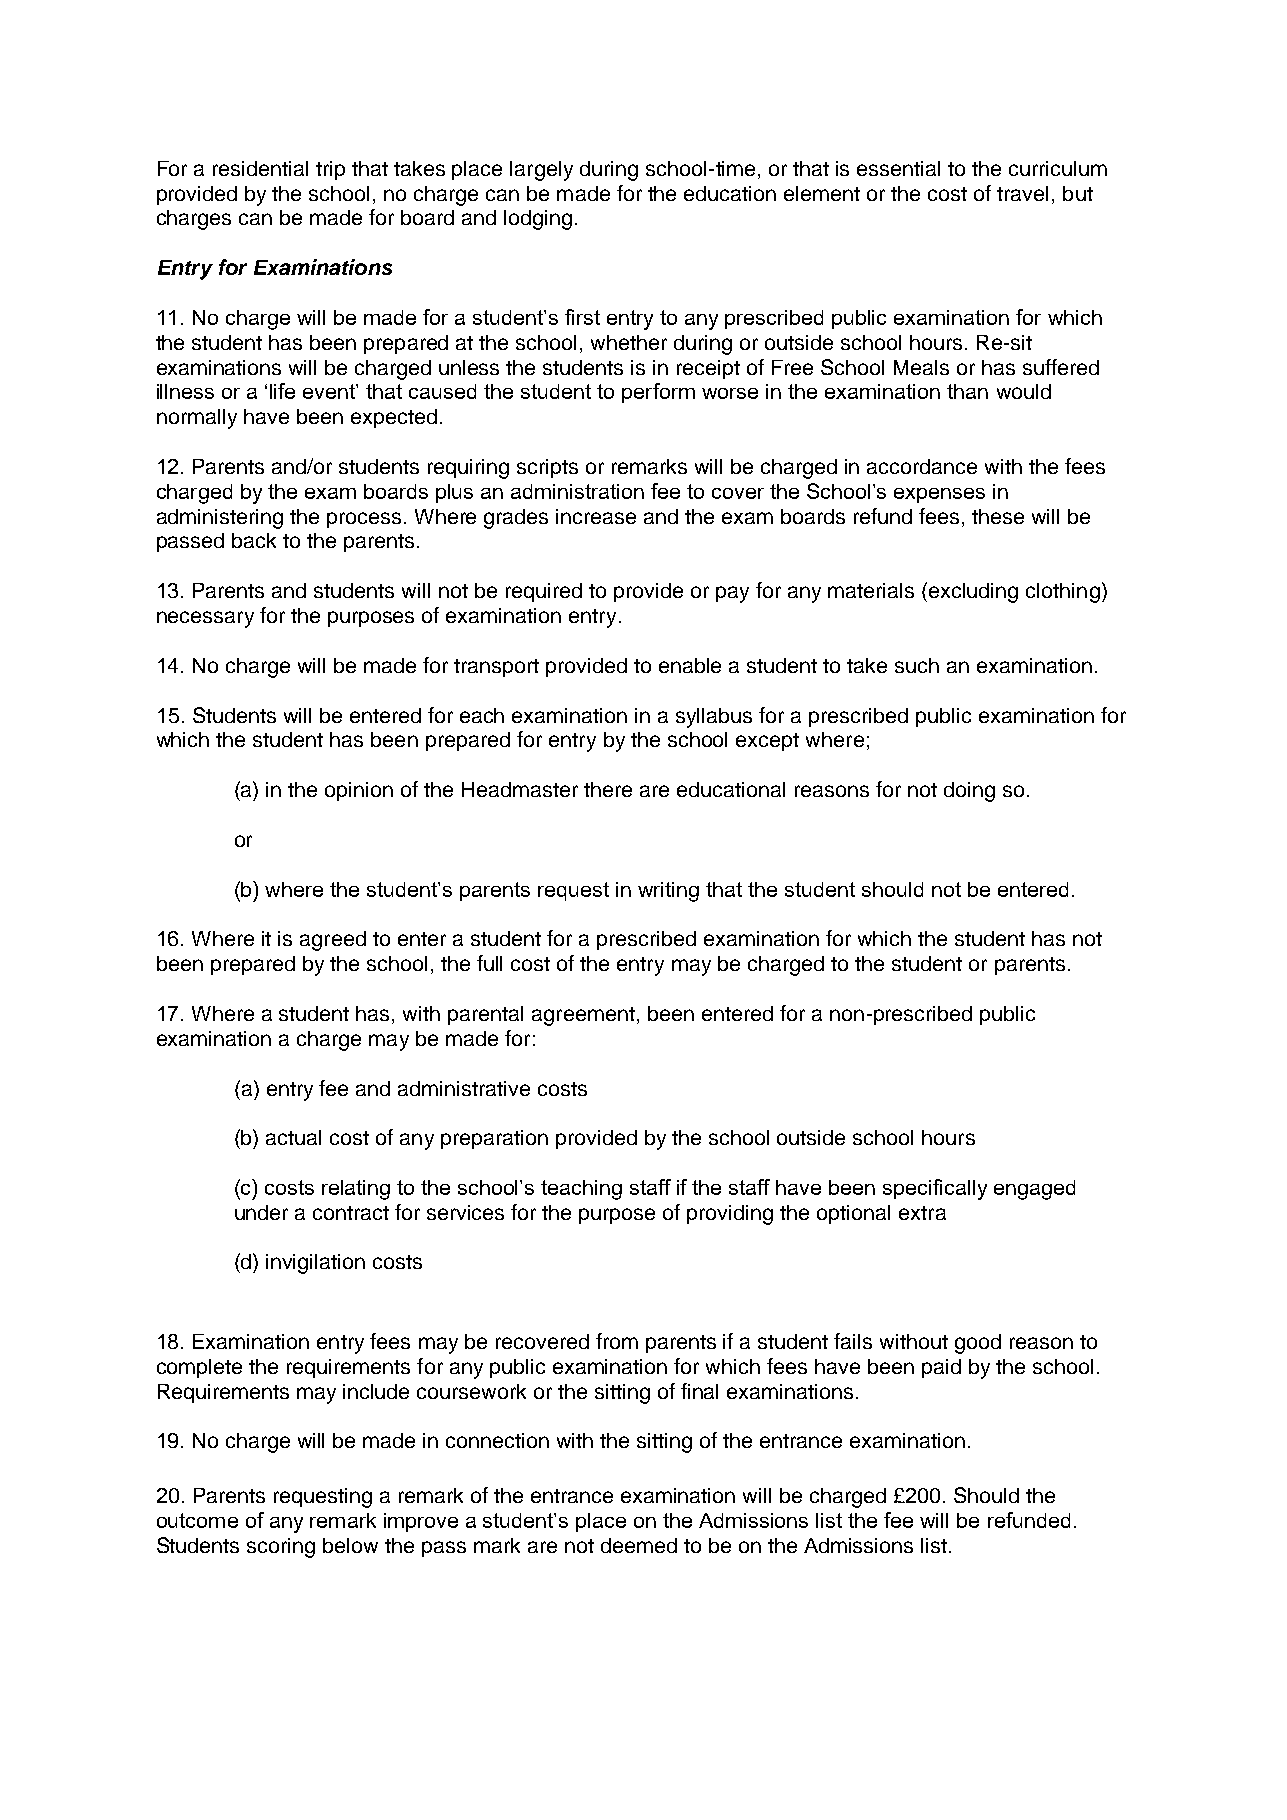  What do you see at coordinates (260, 168) in the screenshot?
I see `residential` at bounding box center [260, 168].
